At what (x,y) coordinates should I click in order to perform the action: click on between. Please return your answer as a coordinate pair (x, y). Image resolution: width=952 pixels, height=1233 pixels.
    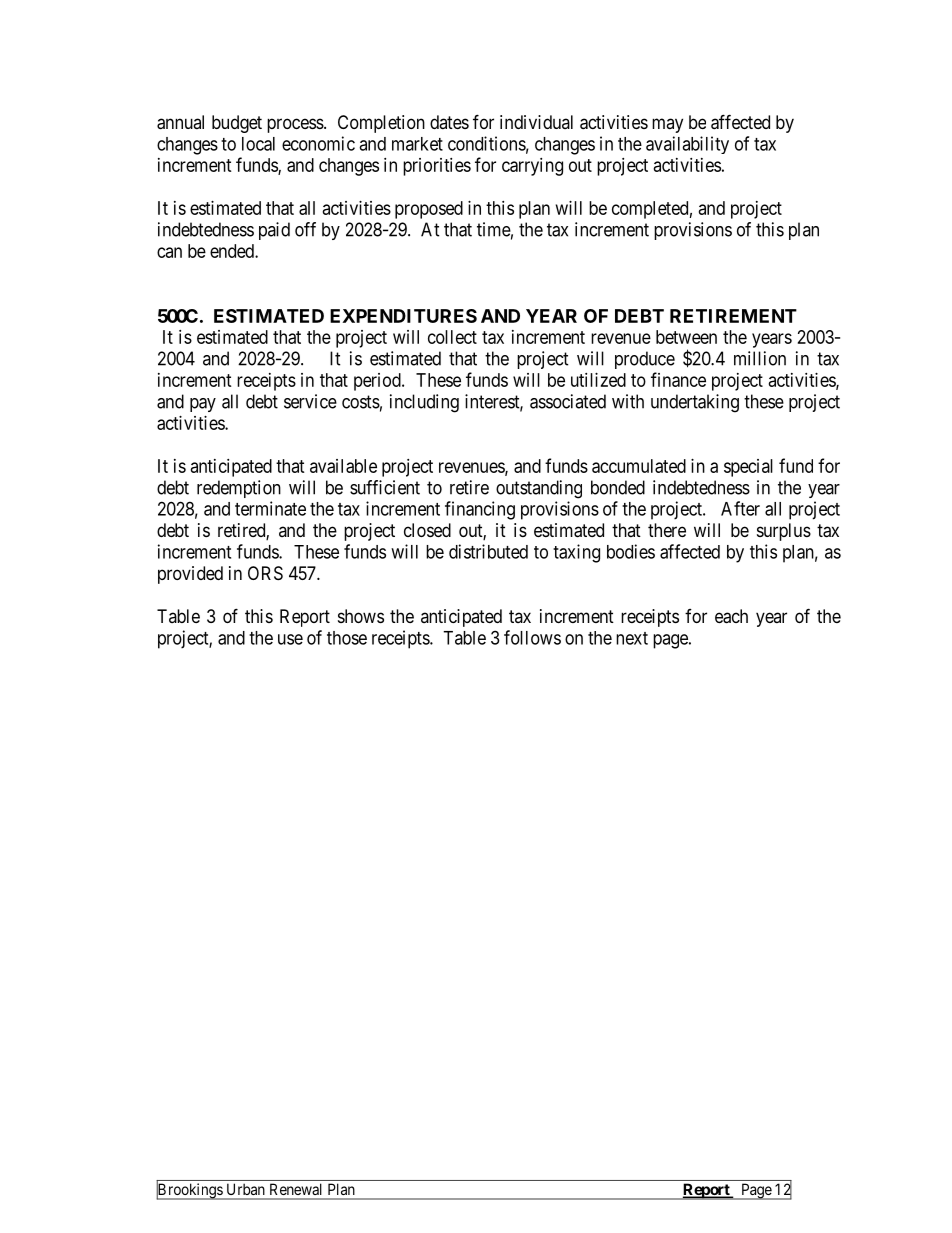
    Looking at the image, I should click on (686, 337).
